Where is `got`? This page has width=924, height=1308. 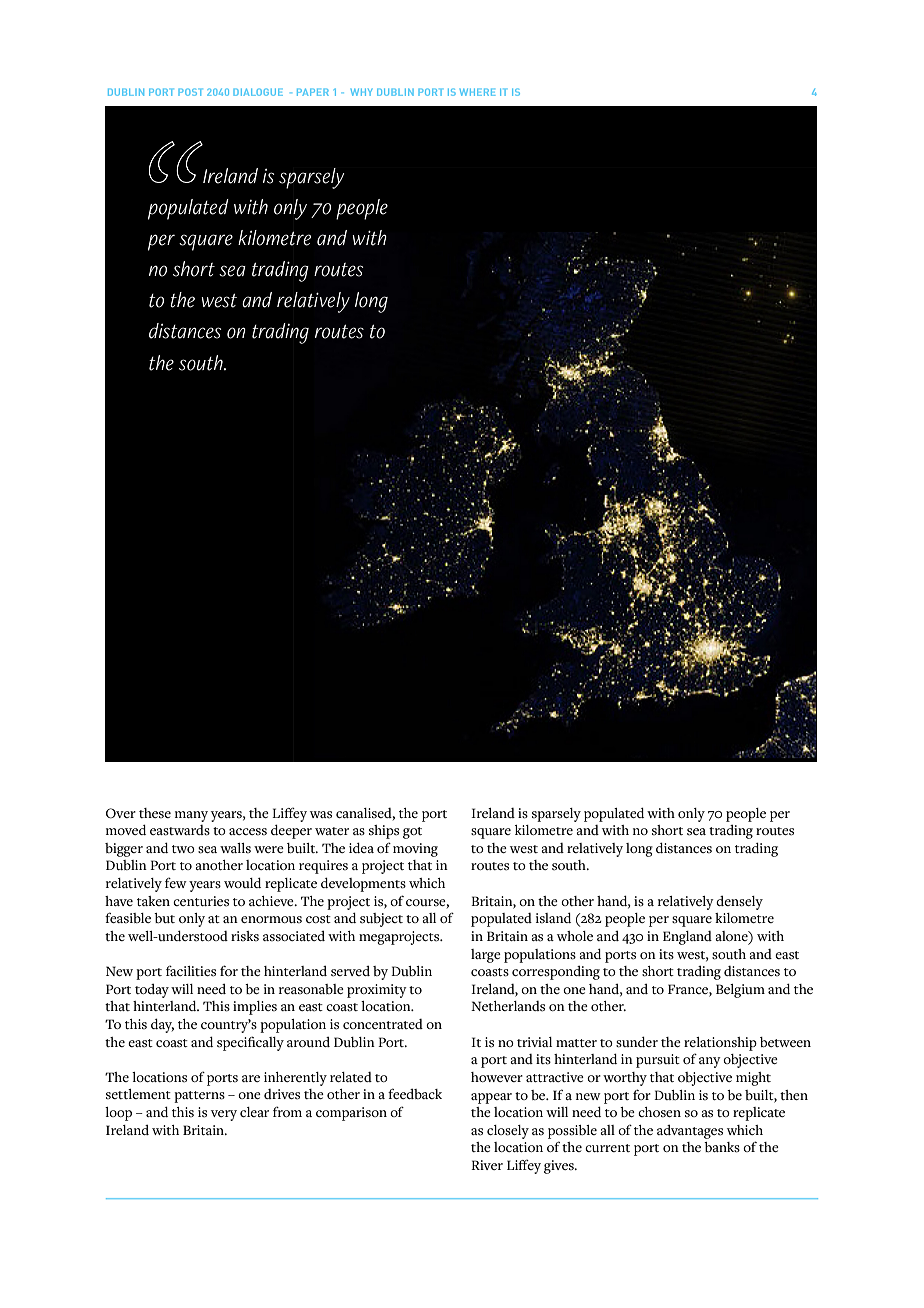
got is located at coordinates (412, 833).
